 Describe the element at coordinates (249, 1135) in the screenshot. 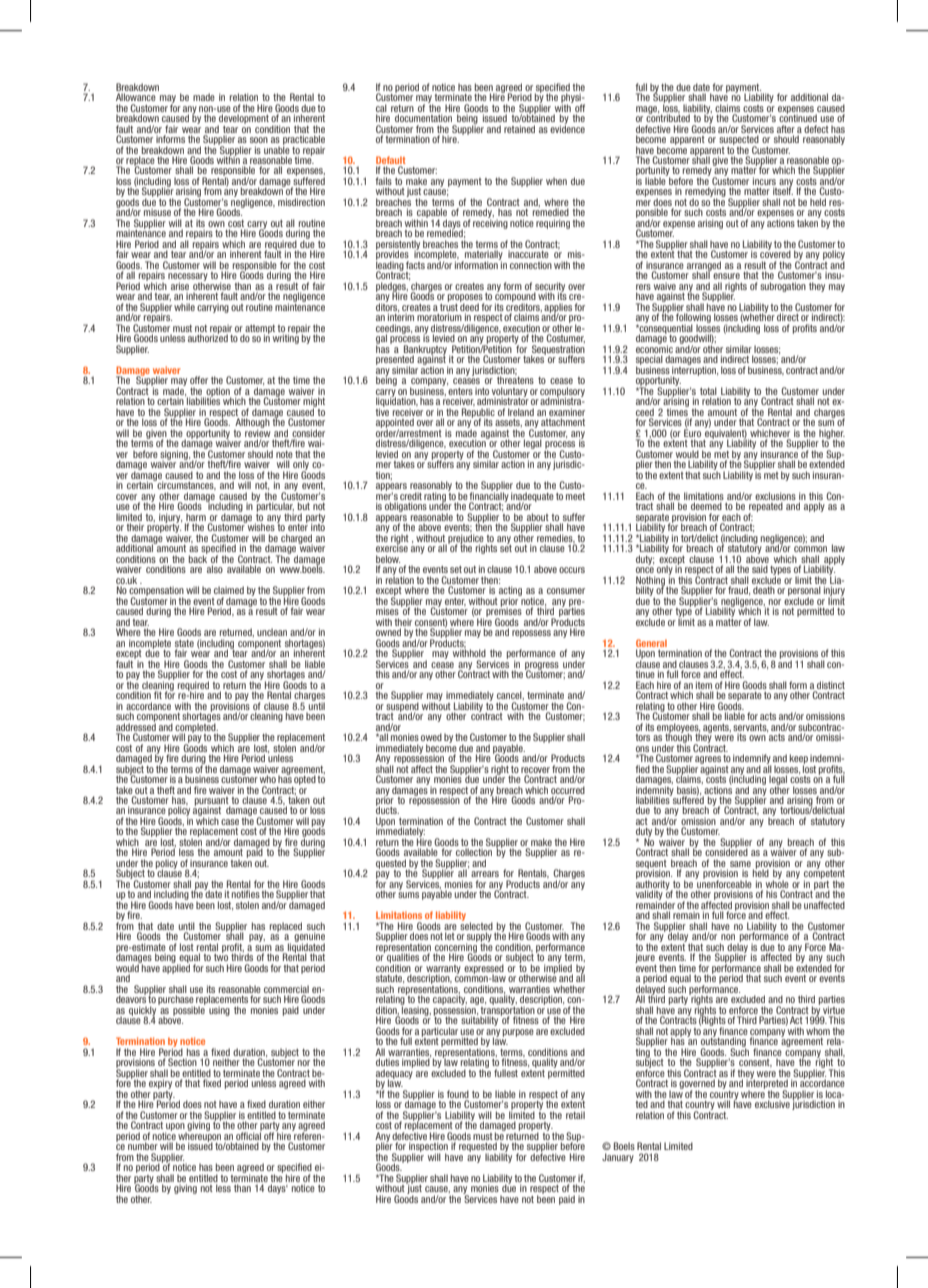

I see `official` at that location.
